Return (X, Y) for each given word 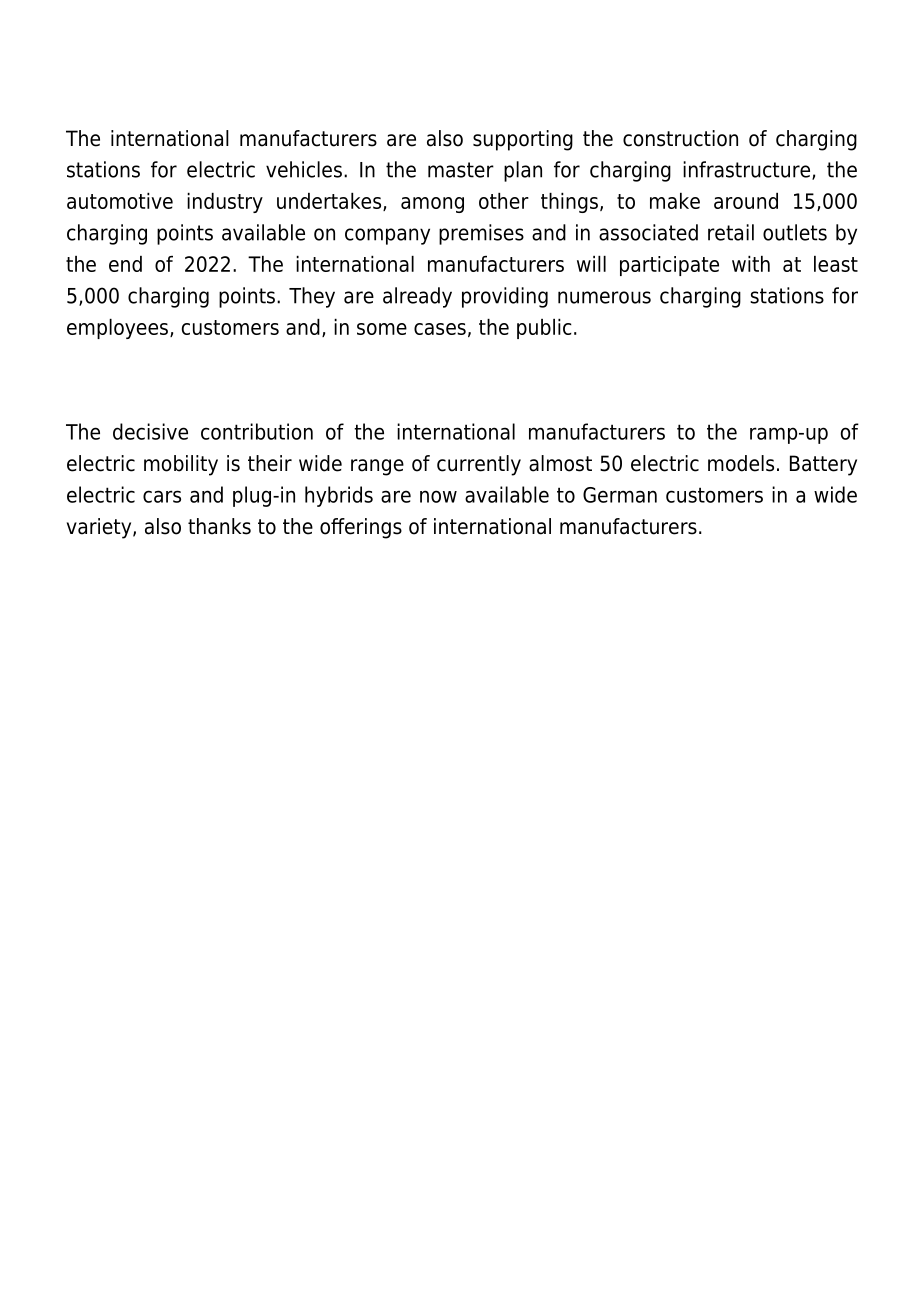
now (438, 496)
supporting (523, 140)
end (125, 264)
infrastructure (746, 169)
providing (505, 297)
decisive (150, 431)
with (751, 264)
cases (440, 329)
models (741, 463)
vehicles (304, 169)
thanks (219, 526)
